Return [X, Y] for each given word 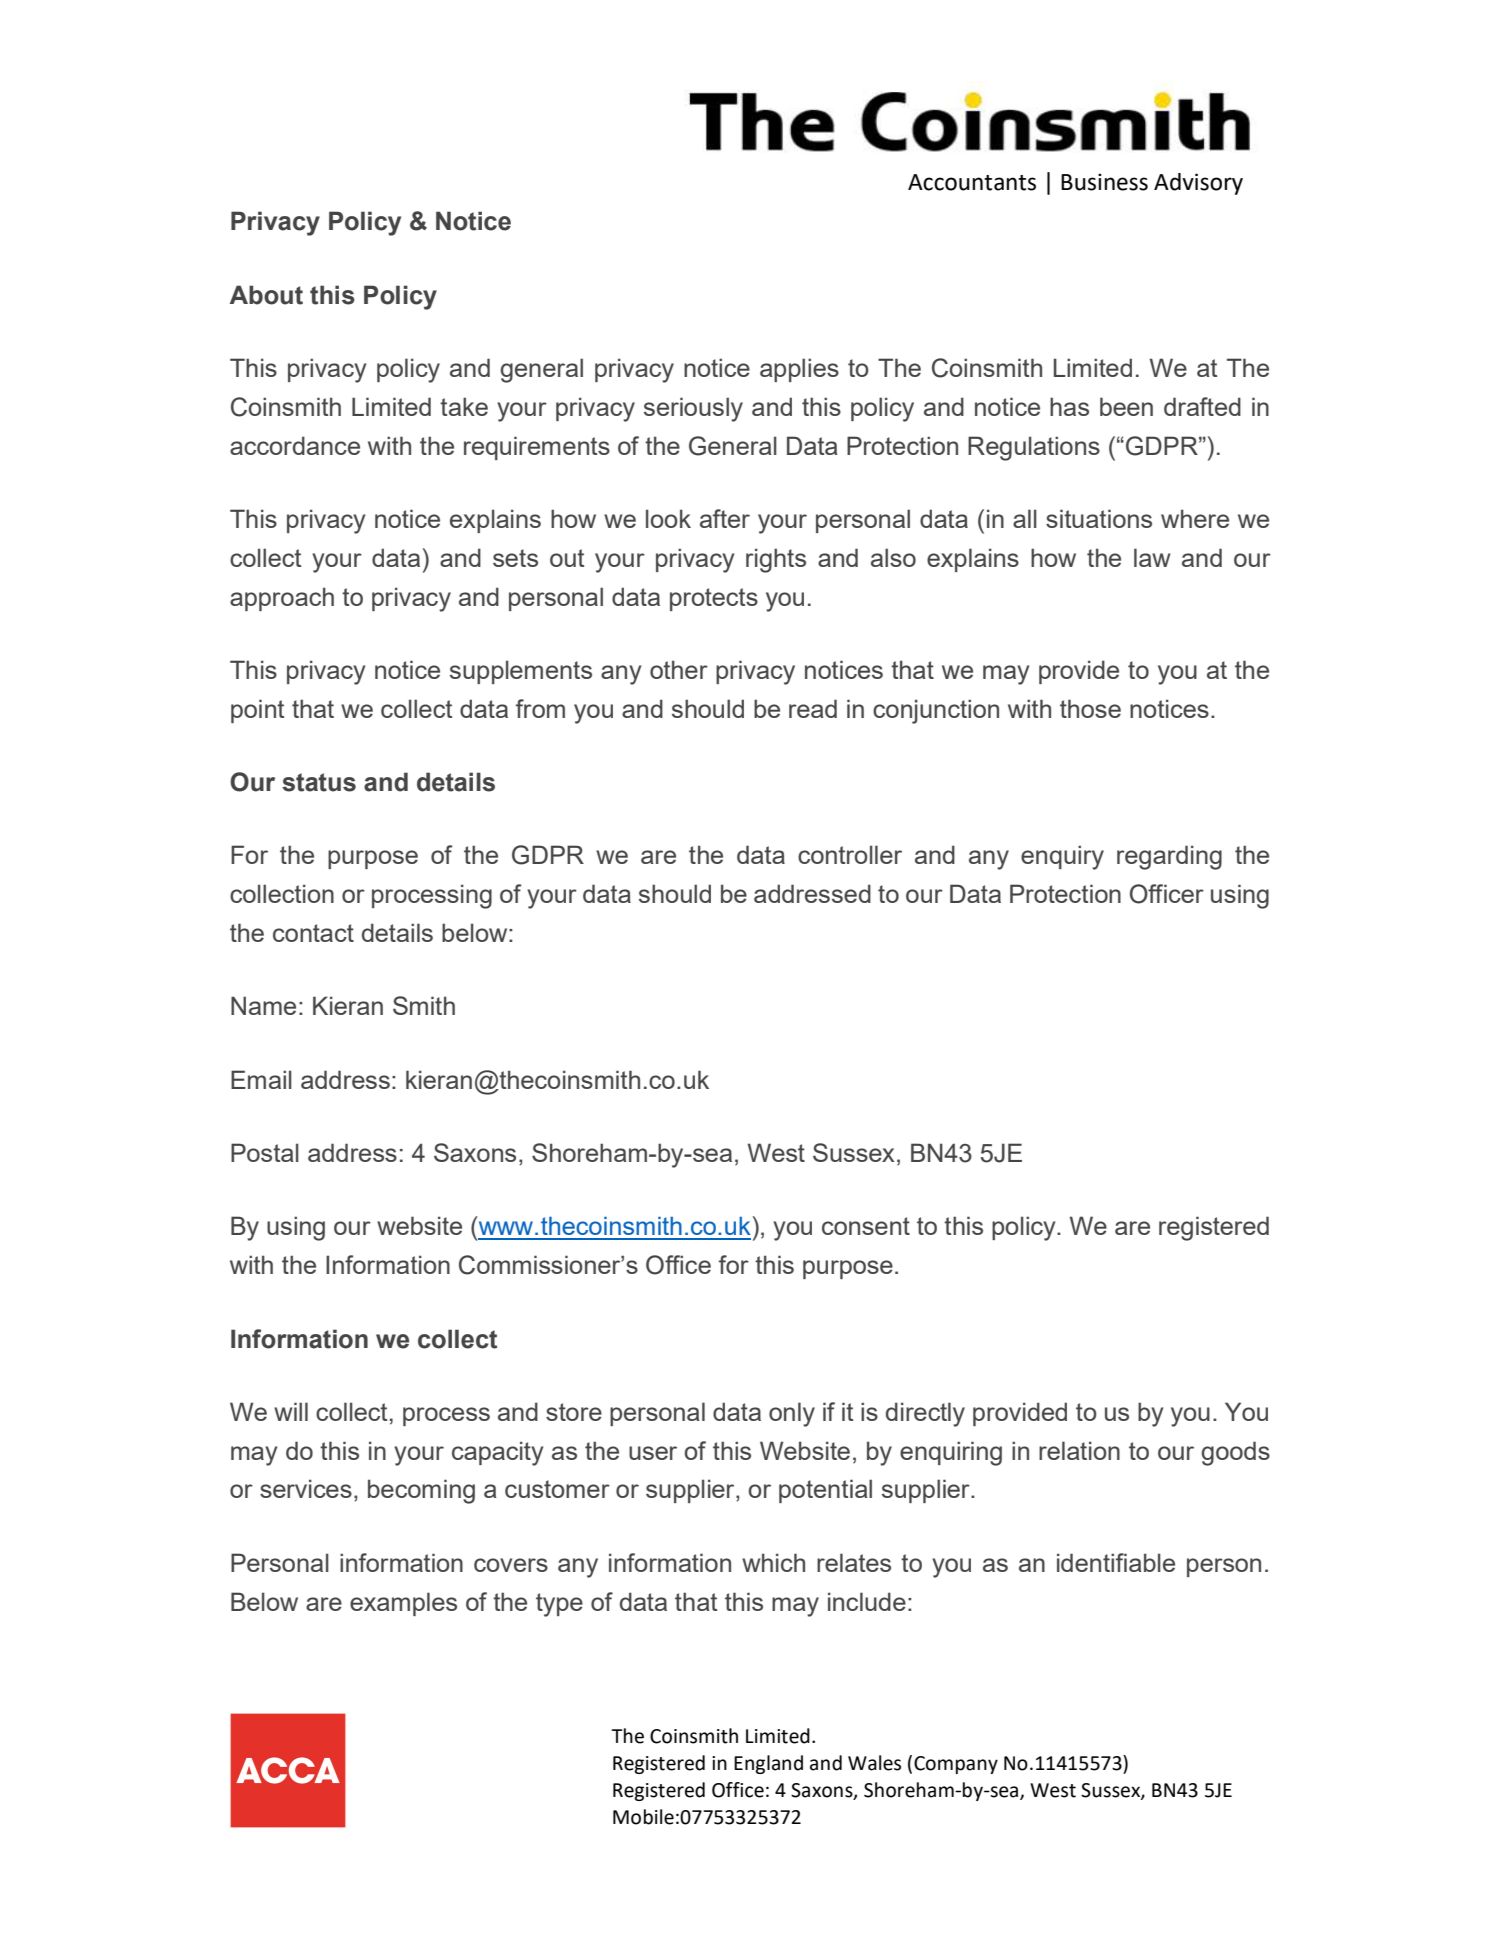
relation [1079, 1450]
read [813, 708]
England [768, 1764]
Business [1104, 182]
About [266, 295]
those [1090, 708]
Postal [265, 1152]
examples [403, 1604]
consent [866, 1226]
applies [799, 370]
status [319, 782]
